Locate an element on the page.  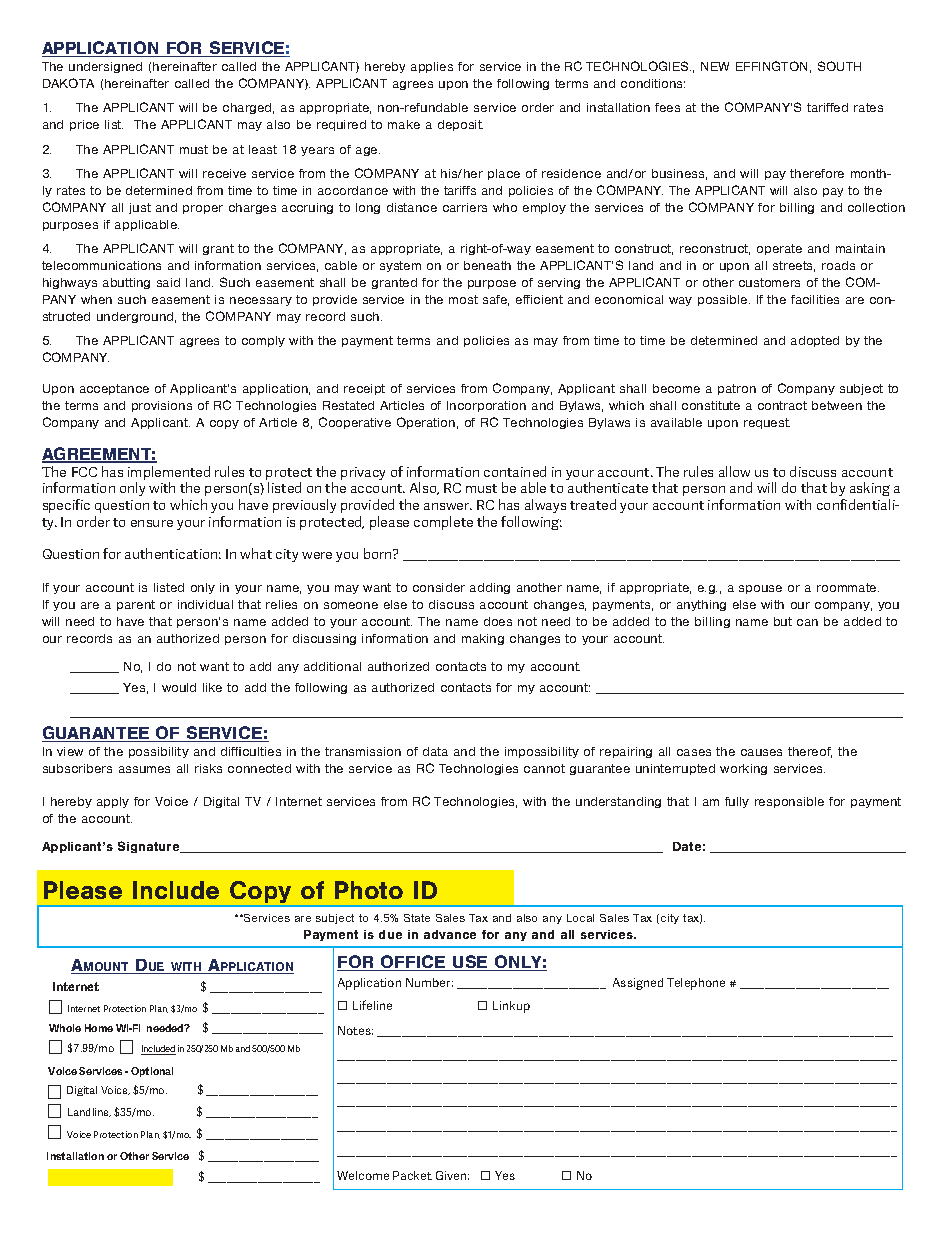
Telephone is located at coordinates (696, 984).
